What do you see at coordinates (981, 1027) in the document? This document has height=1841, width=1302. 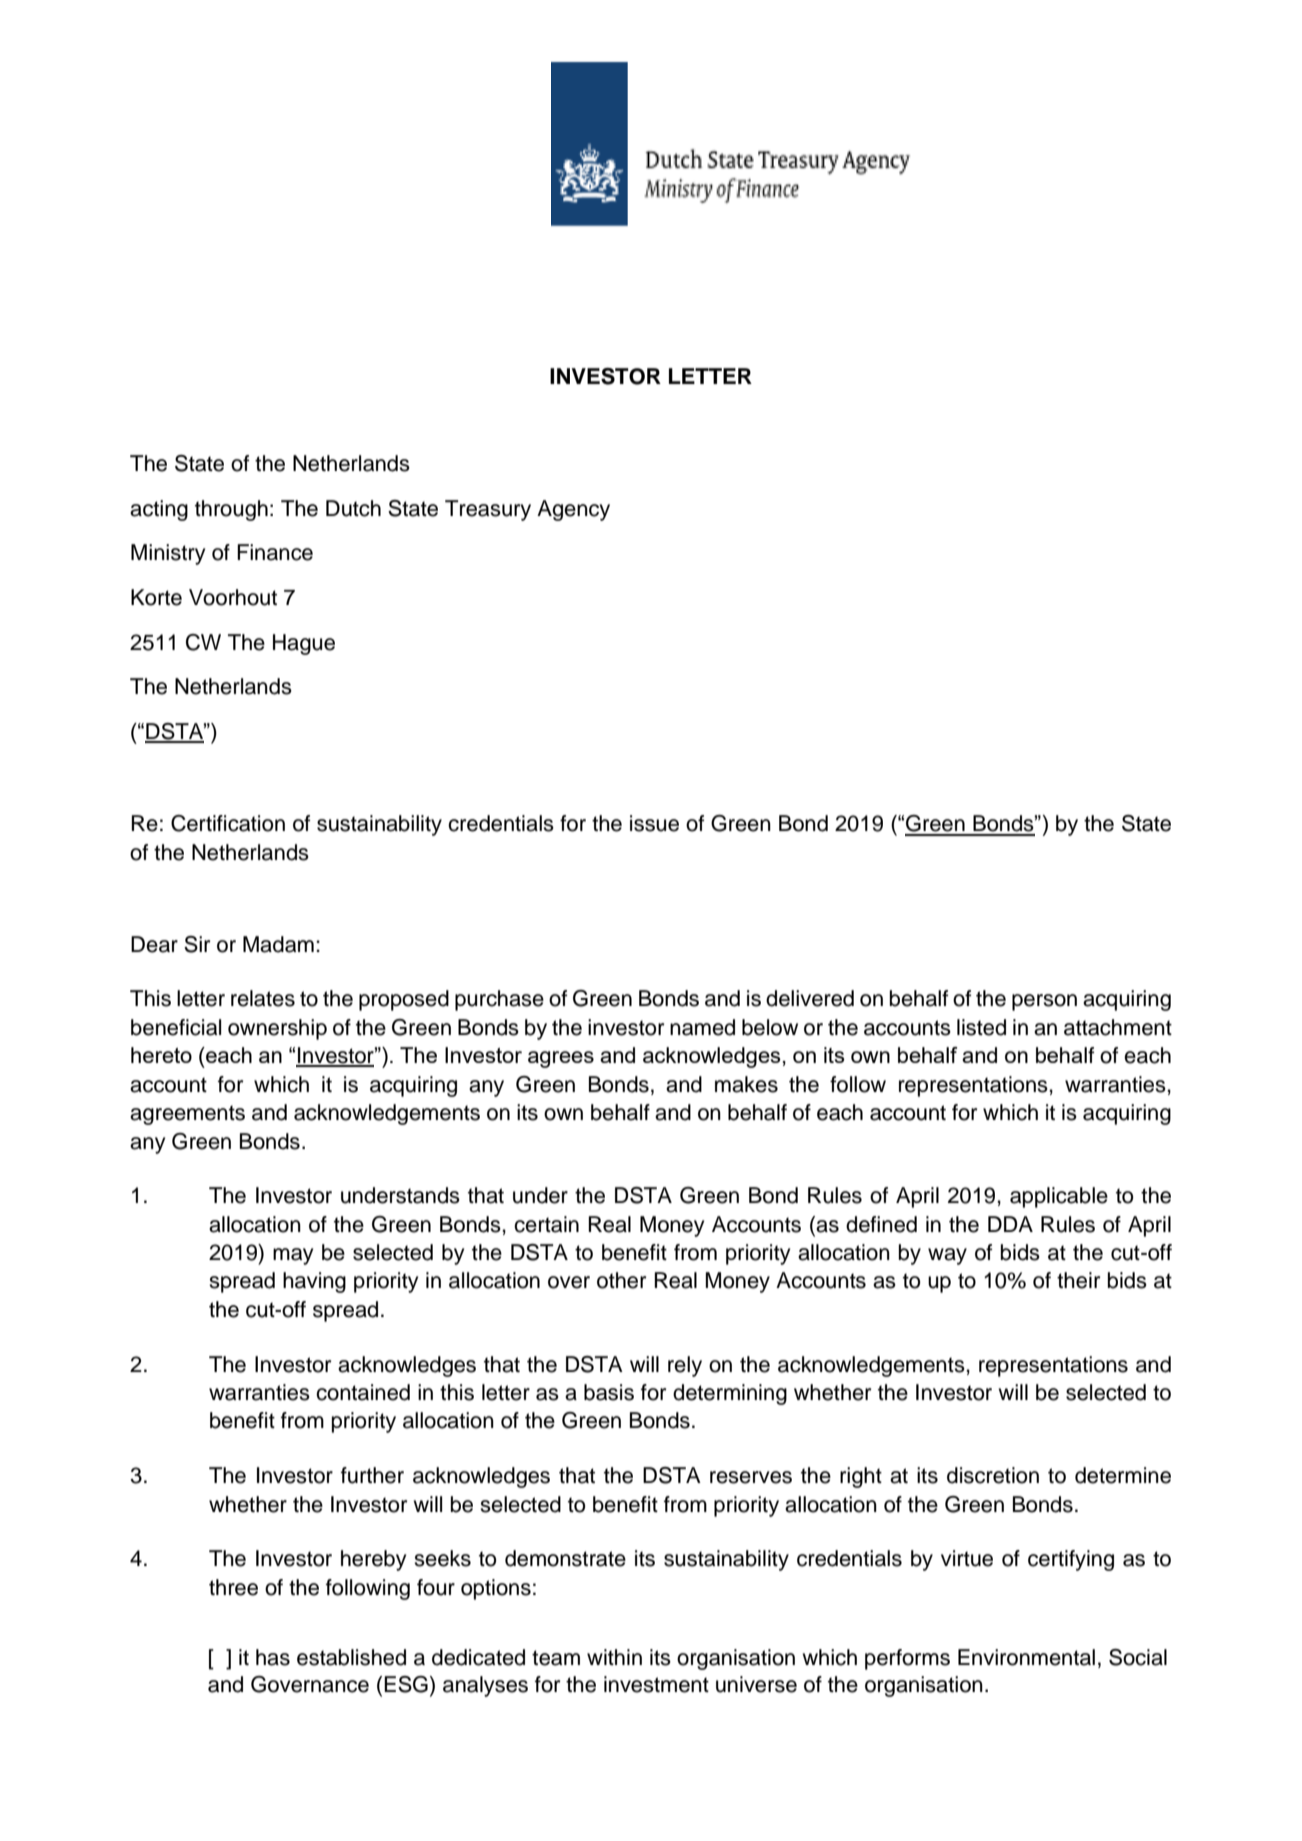 I see `listed` at bounding box center [981, 1027].
